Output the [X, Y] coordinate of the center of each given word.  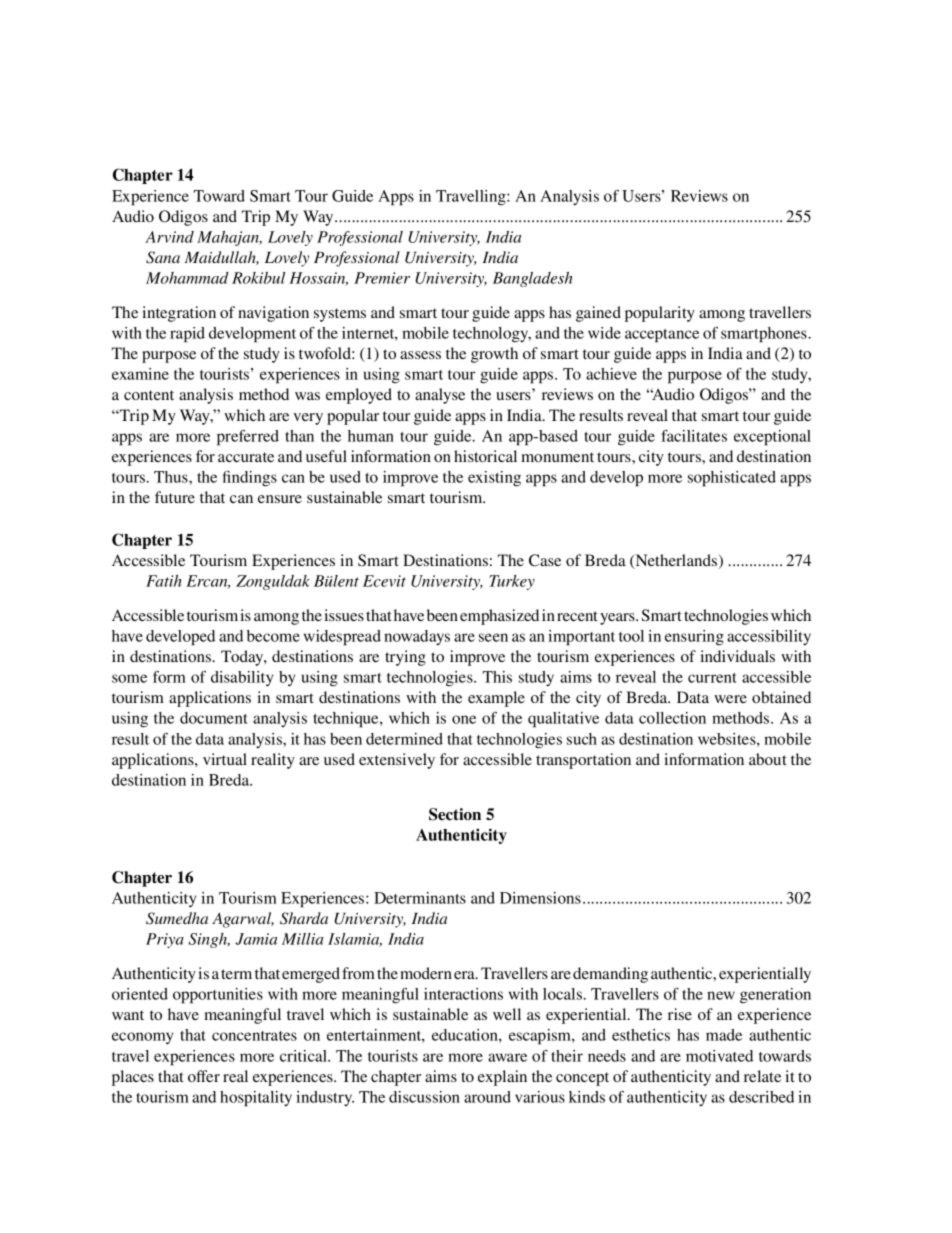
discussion [424, 1097]
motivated [719, 1056]
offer [204, 1076]
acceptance [662, 336]
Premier [382, 278]
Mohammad [187, 278]
